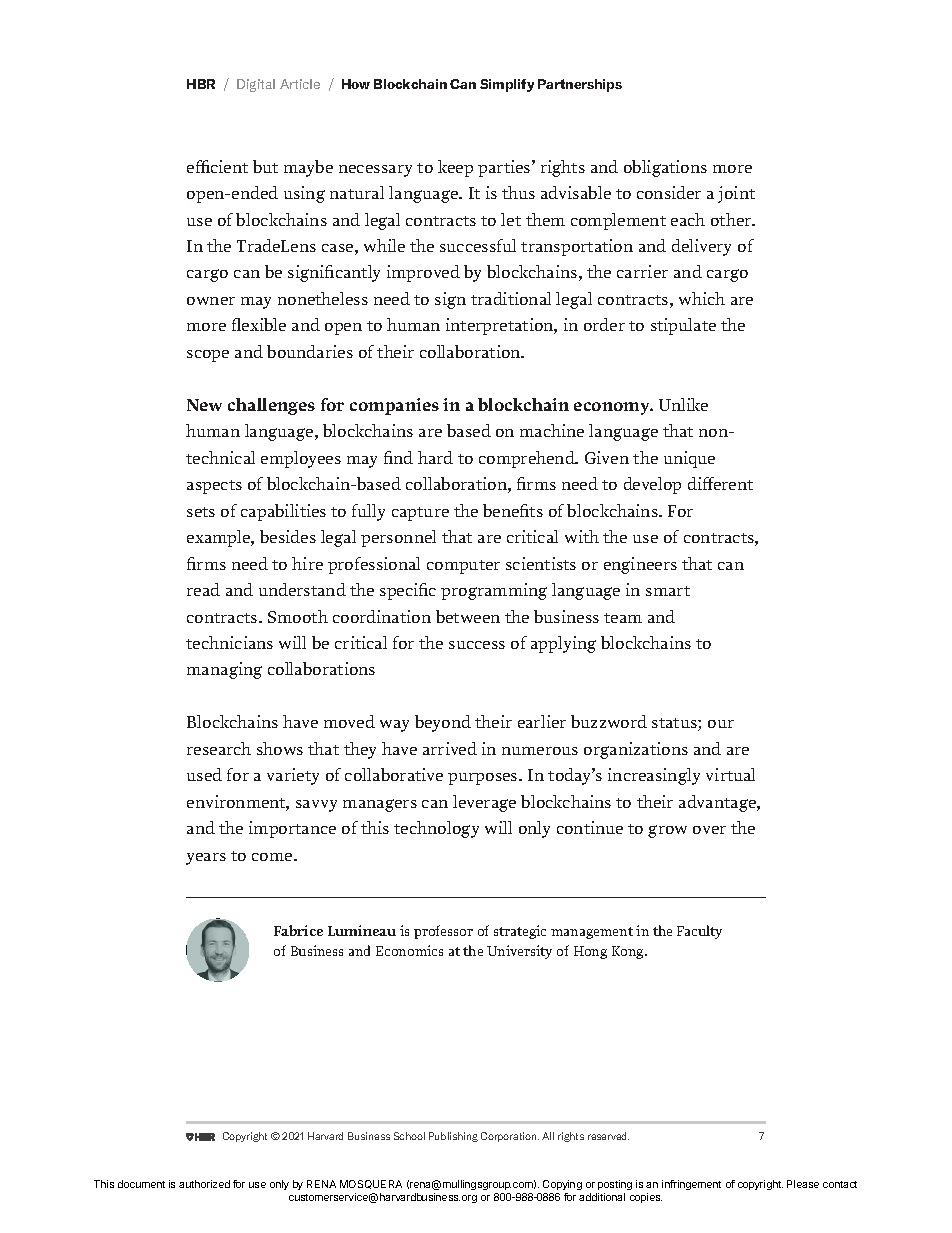  What do you see at coordinates (468, 616) in the image?
I see `between` at bounding box center [468, 616].
